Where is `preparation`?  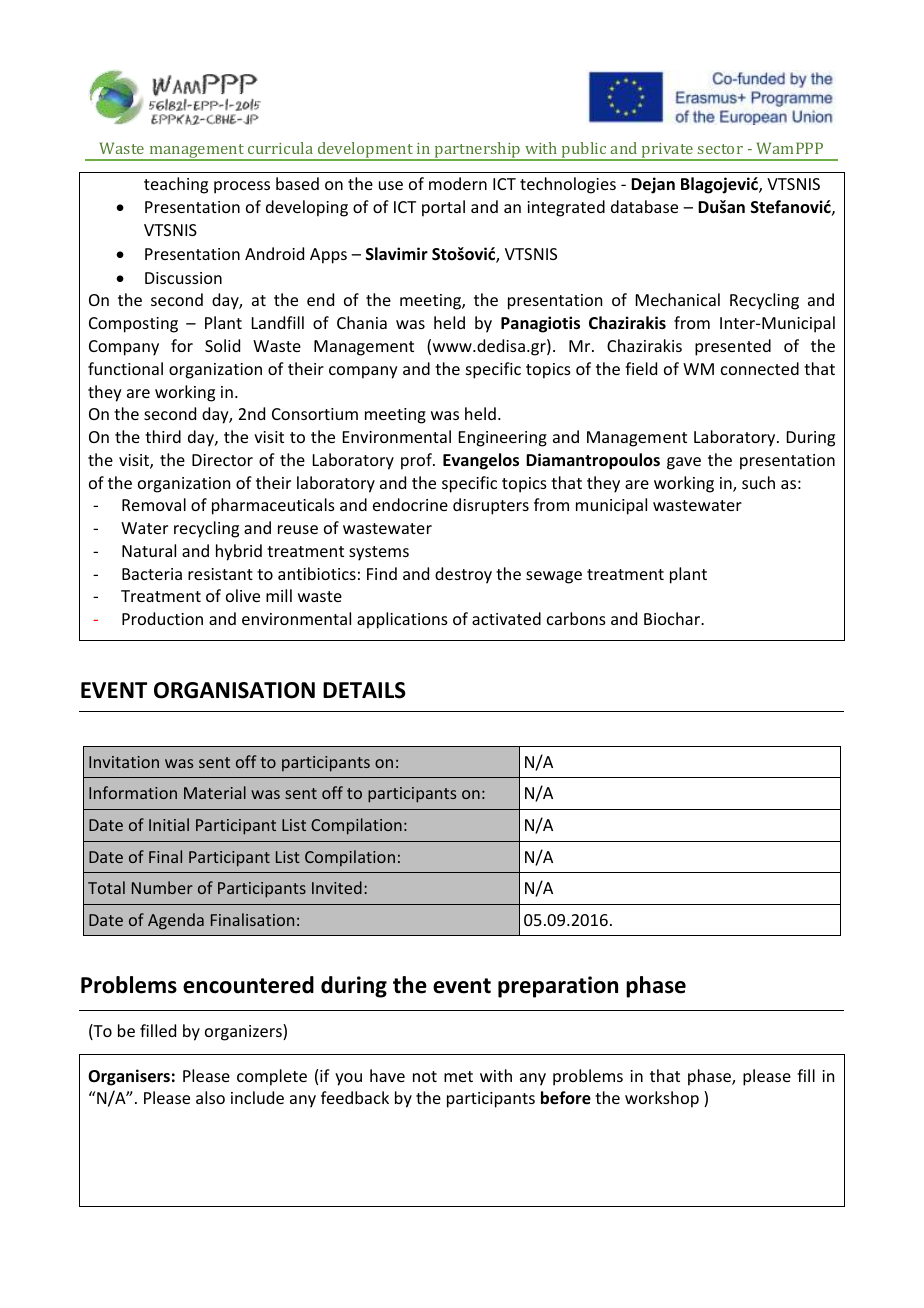 preparation is located at coordinates (558, 987).
